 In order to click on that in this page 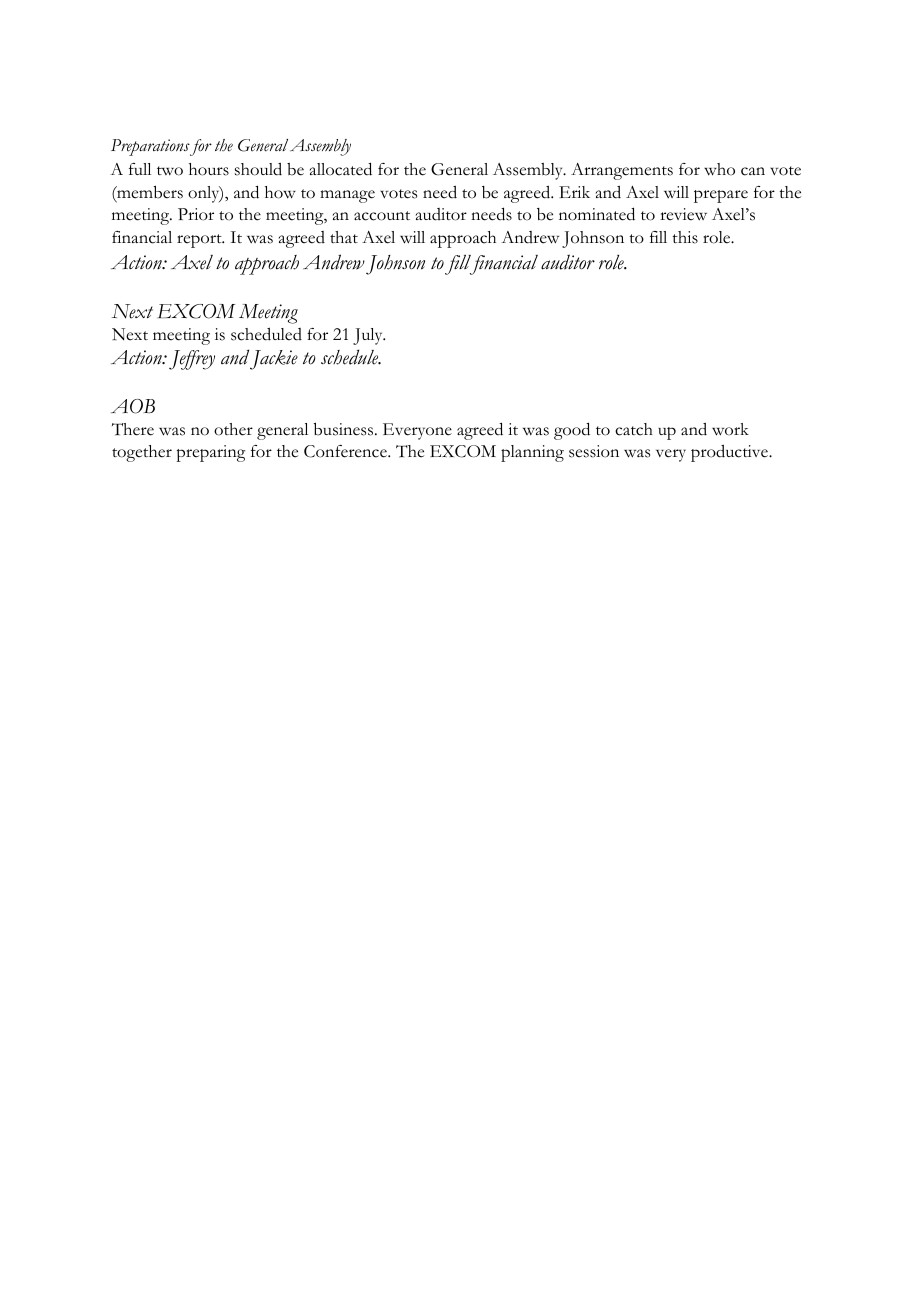, I will do `click(344, 237)`.
